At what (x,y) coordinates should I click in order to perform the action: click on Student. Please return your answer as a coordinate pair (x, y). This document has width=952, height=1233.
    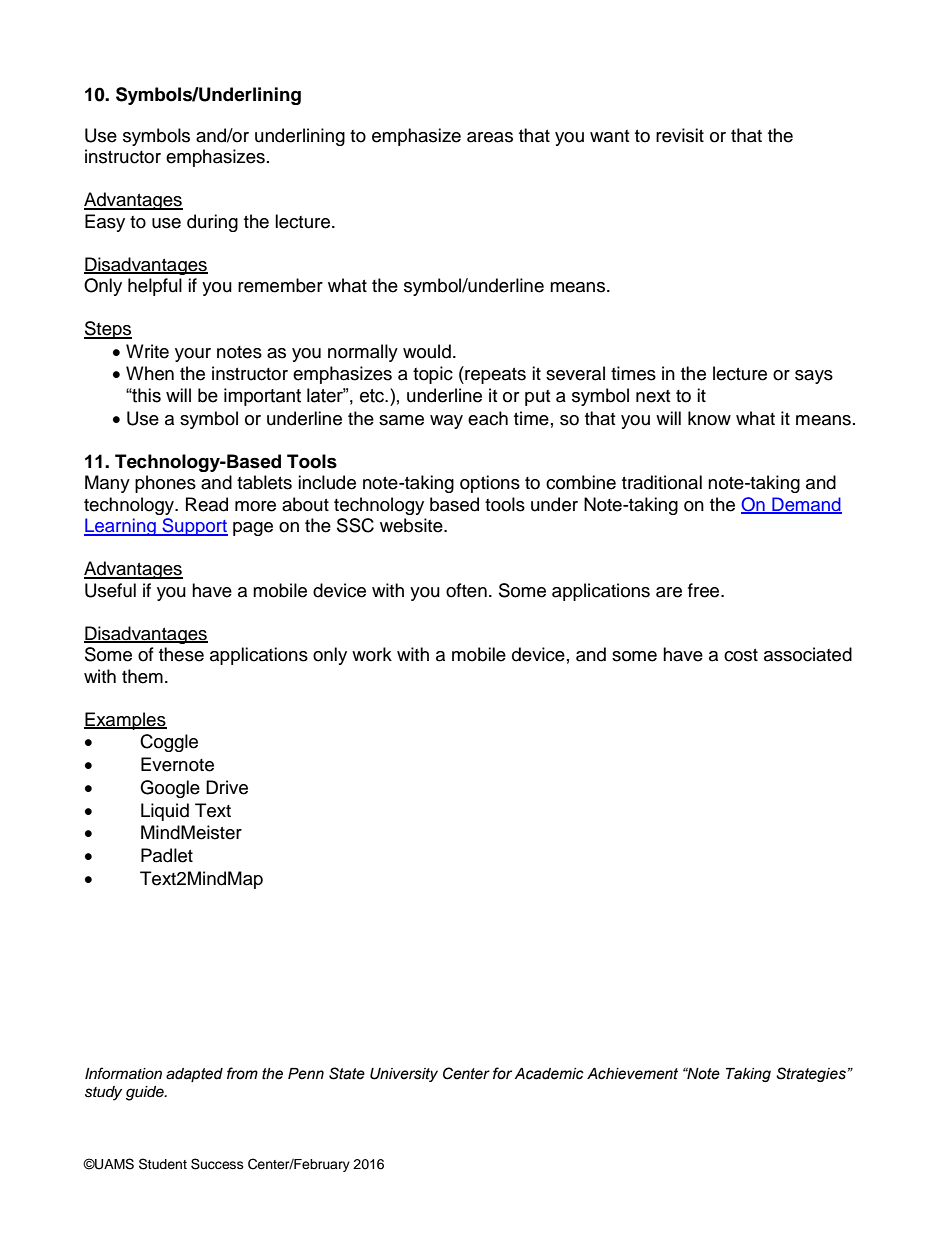
    Looking at the image, I should click on (163, 1164).
